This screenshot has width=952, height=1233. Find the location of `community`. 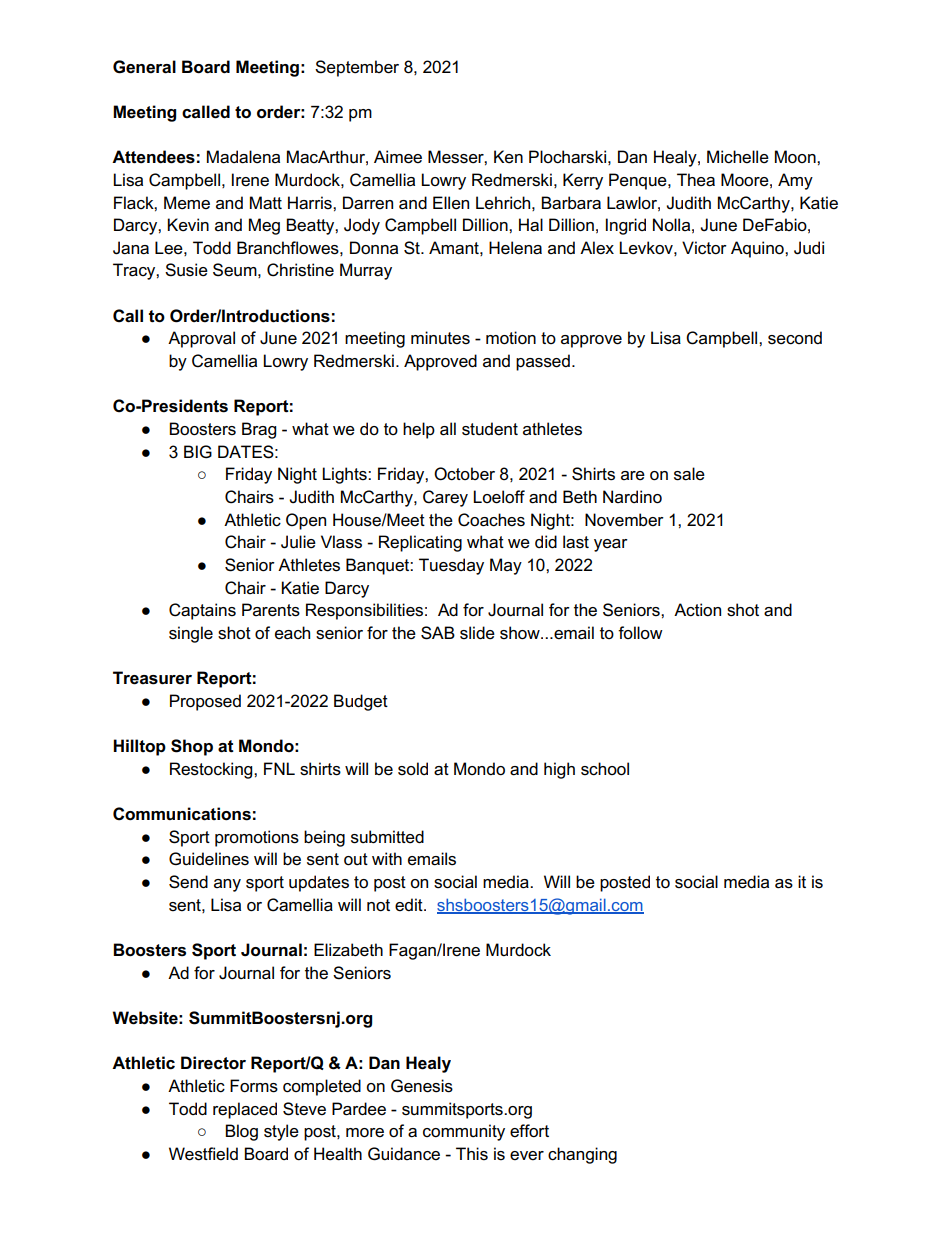

community is located at coordinates (464, 1132).
